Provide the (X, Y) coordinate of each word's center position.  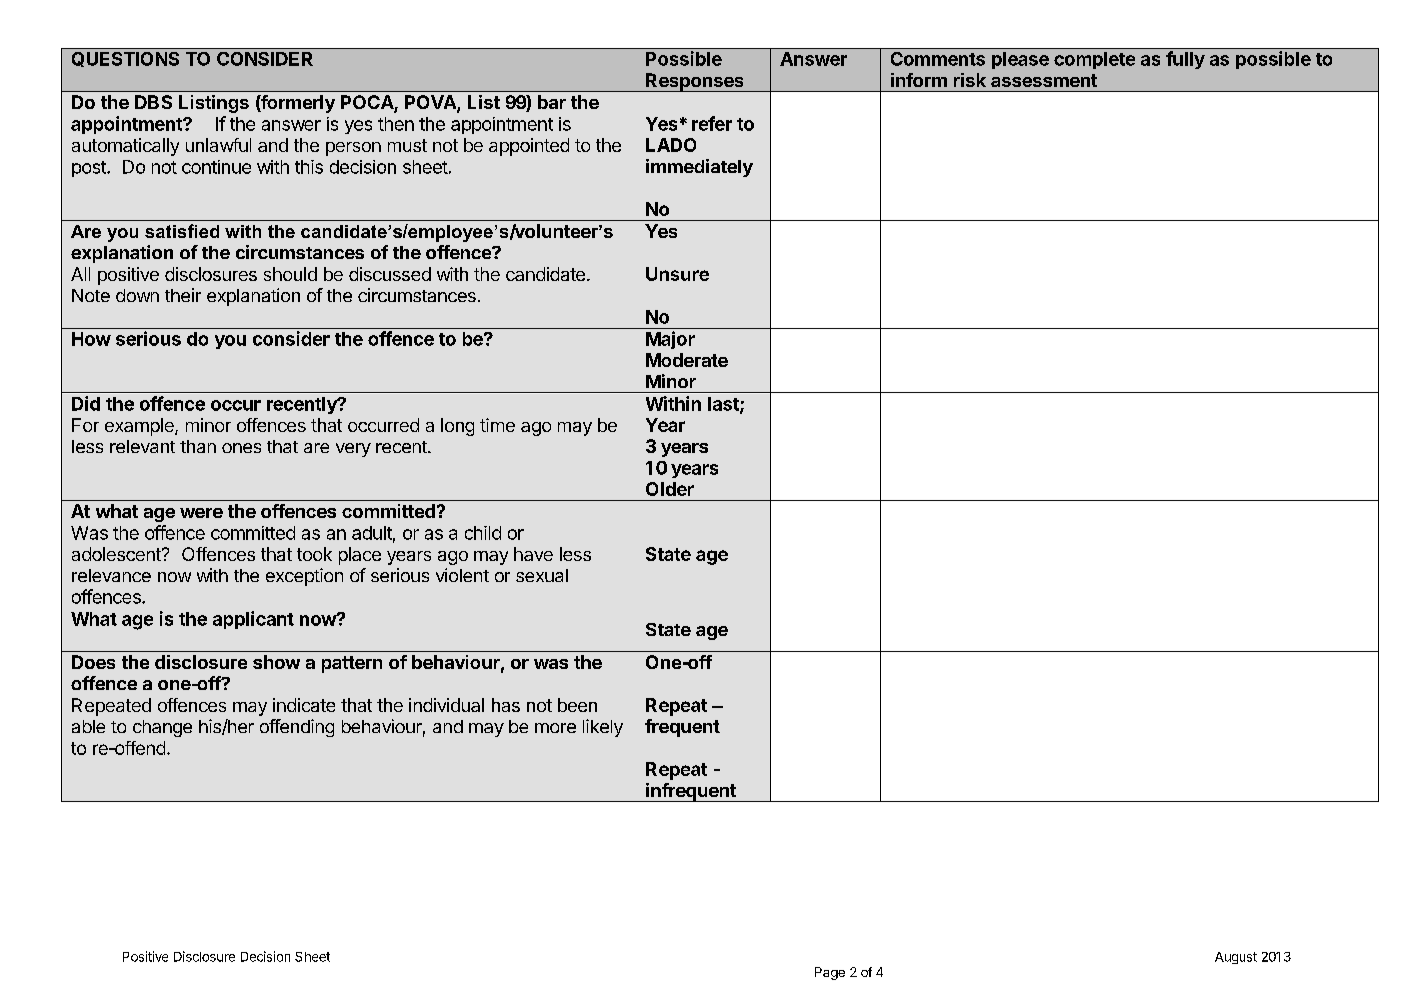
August (1236, 958)
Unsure (677, 274)
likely (603, 728)
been (577, 705)
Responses (695, 82)
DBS (153, 102)
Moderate (687, 360)
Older (670, 489)
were (201, 513)
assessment (1044, 80)
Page (830, 973)
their (183, 295)
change (162, 728)
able (88, 726)
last (724, 405)
